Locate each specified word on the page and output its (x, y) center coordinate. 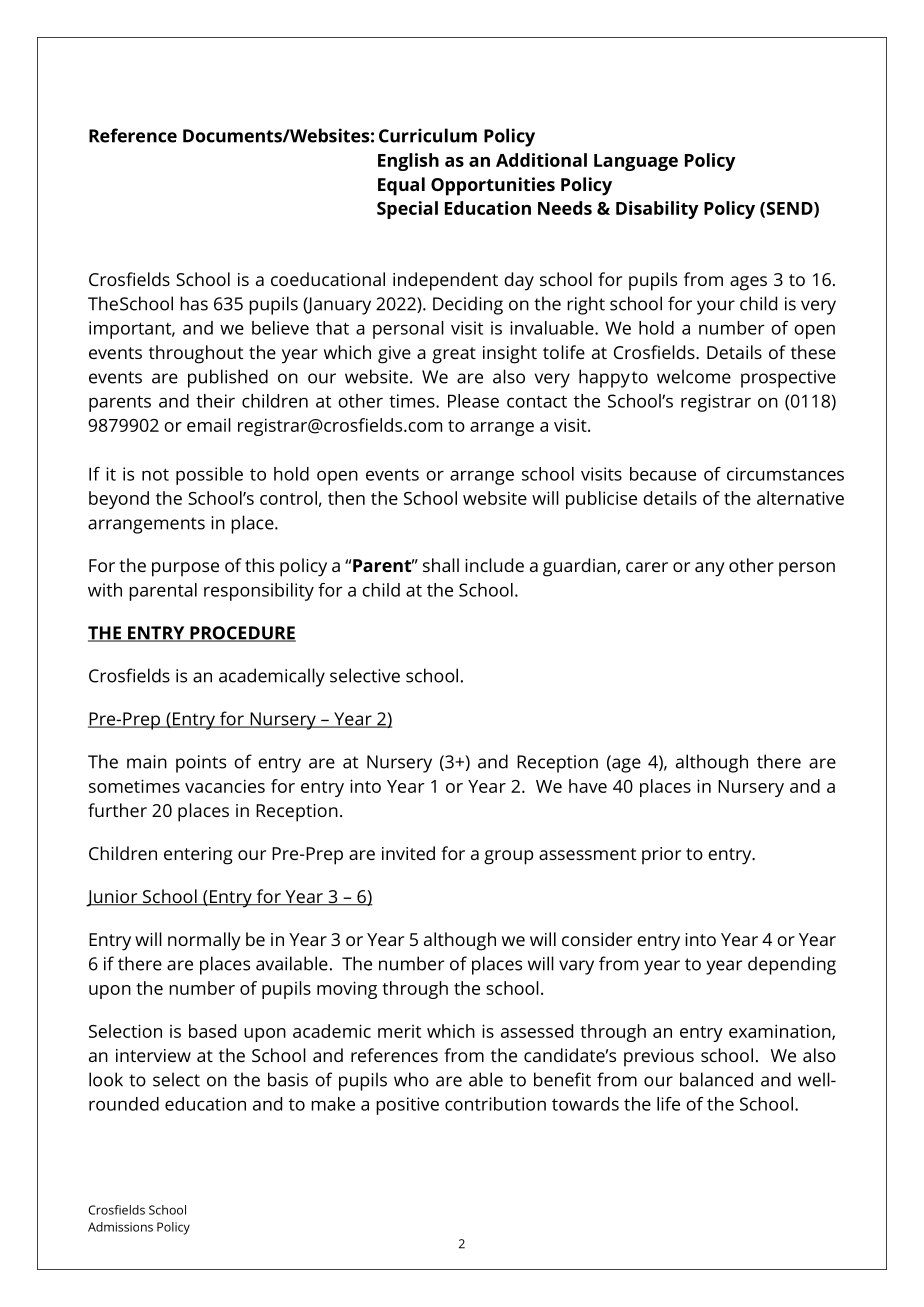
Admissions (120, 1227)
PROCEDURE (242, 634)
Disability (657, 210)
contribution (495, 1104)
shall (441, 565)
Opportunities (493, 186)
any (710, 569)
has (194, 303)
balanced (716, 1079)
